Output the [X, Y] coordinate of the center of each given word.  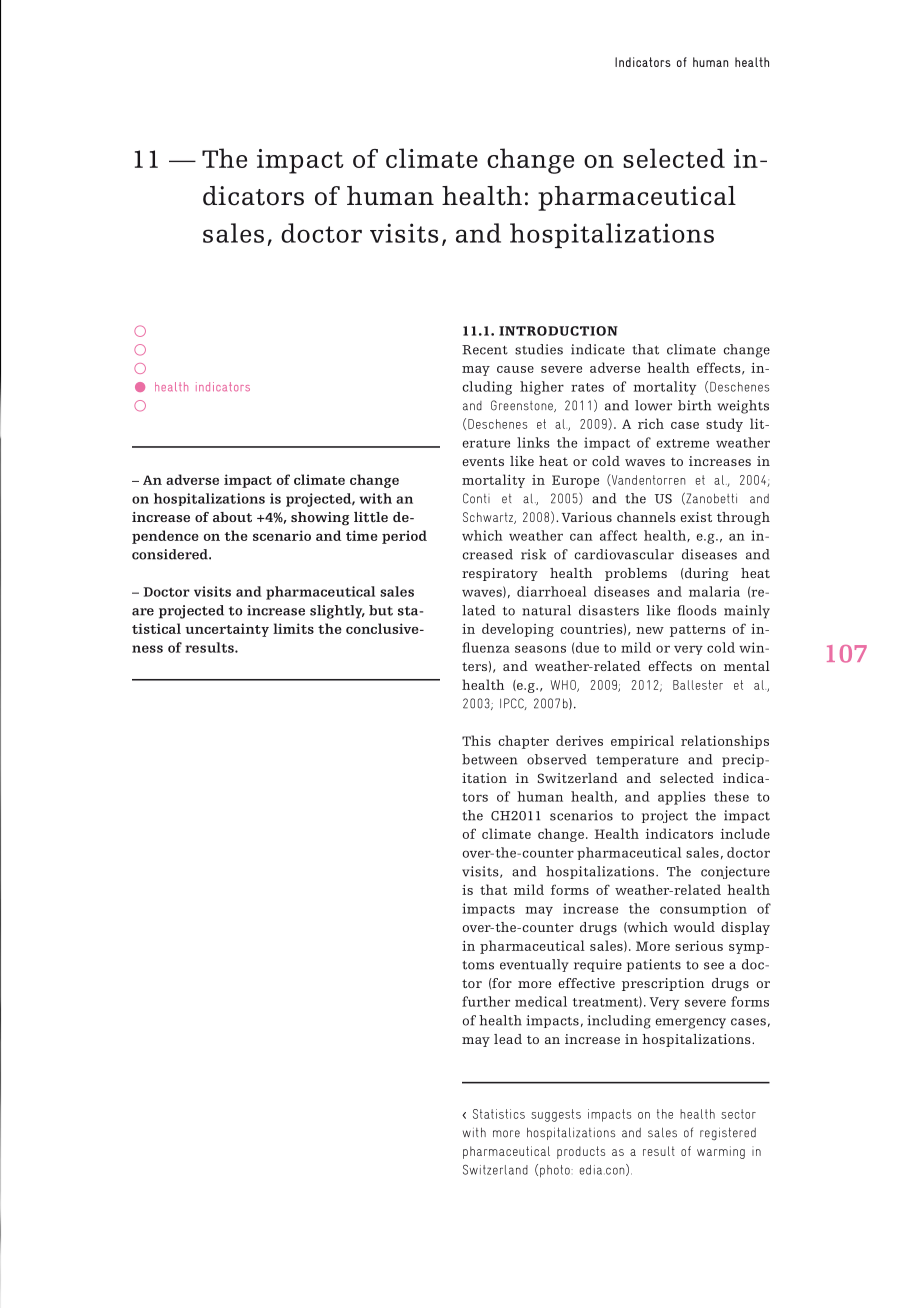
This [476, 740]
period [404, 537]
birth [694, 405]
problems [636, 574]
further [486, 1001]
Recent [485, 350]
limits [293, 628]
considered [171, 554]
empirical [642, 742]
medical [541, 1001]
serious [699, 946]
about [232, 517]
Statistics [499, 1114]
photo [556, 1171]
